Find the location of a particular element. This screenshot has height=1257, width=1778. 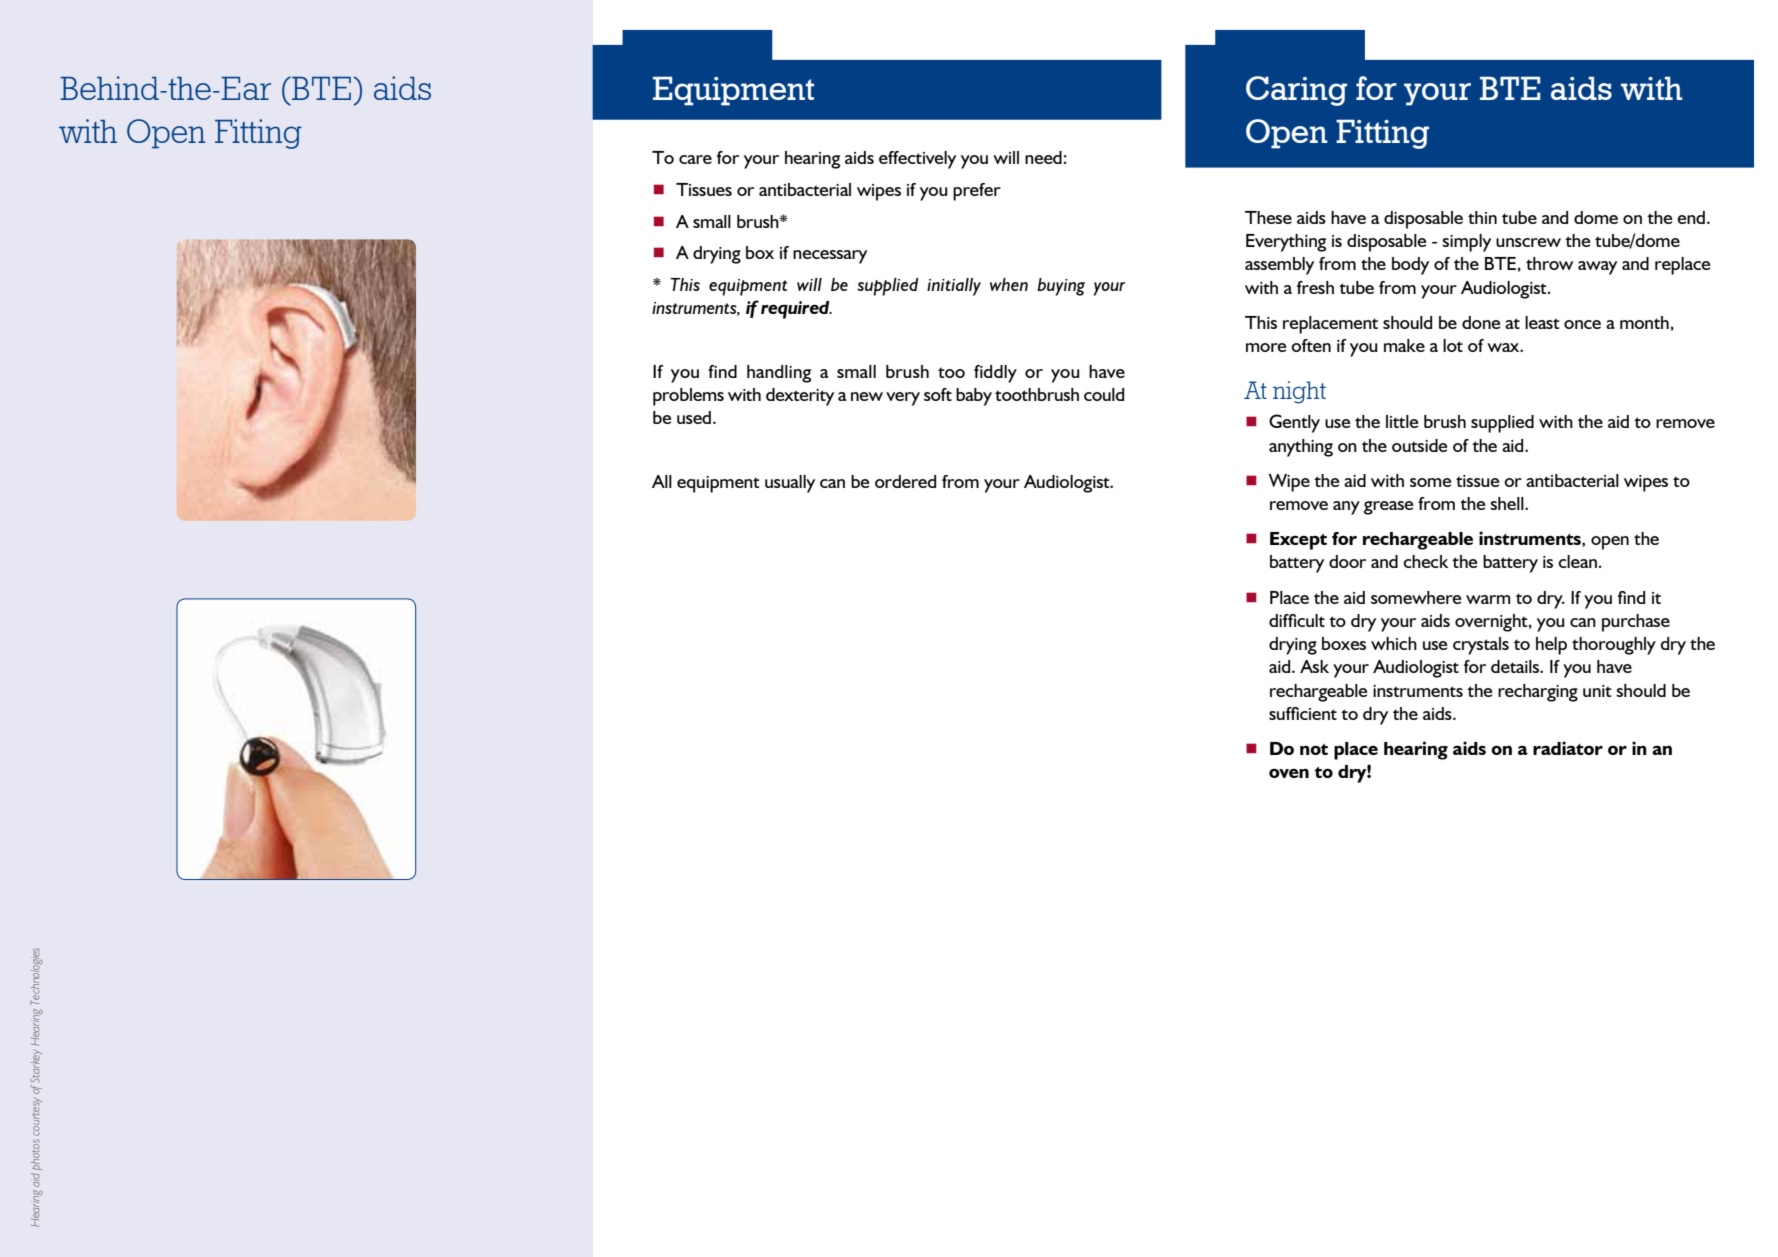

assembly is located at coordinates (1279, 266).
